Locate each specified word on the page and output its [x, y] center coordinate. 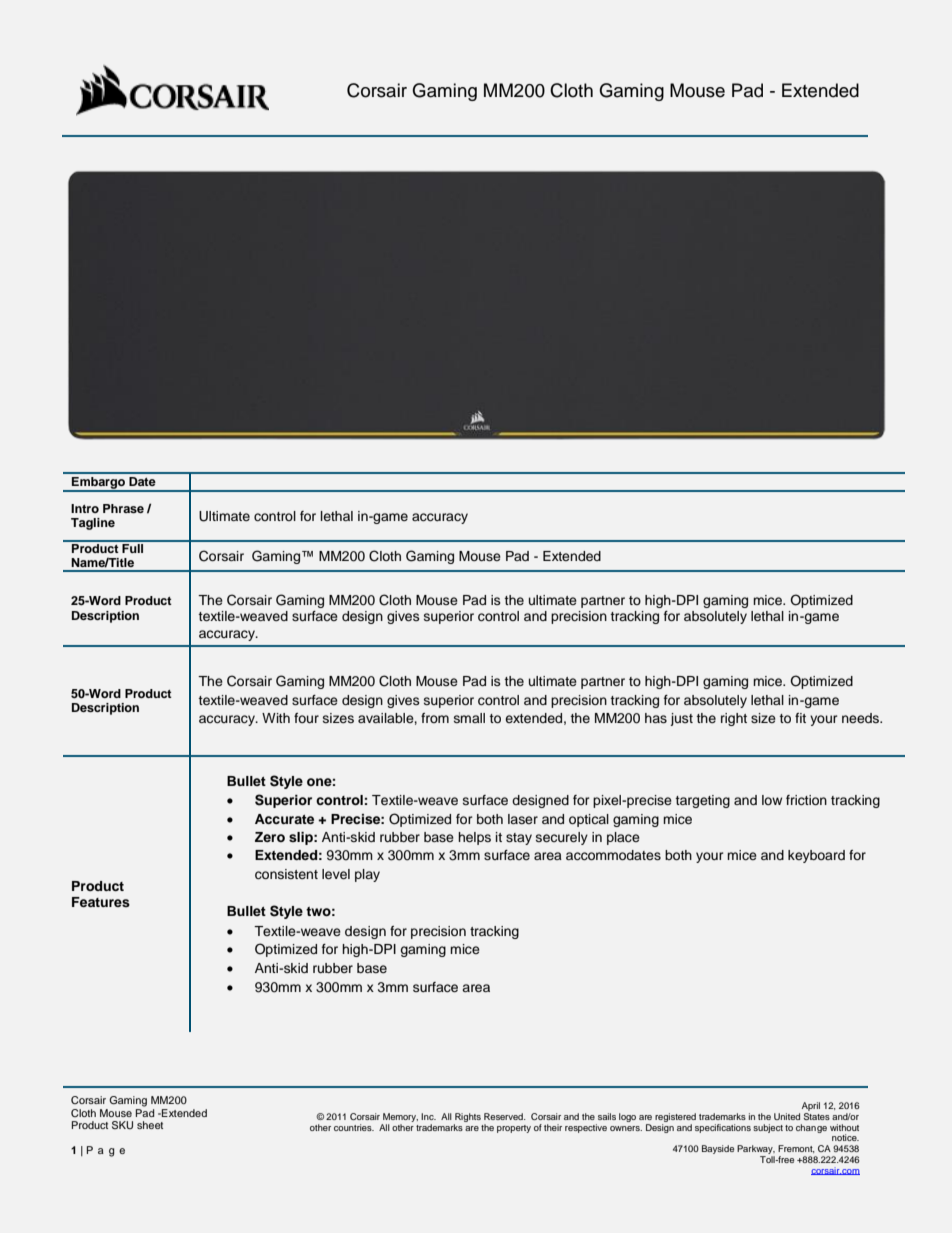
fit [800, 718]
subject [768, 1128]
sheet [150, 1125]
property [514, 1129]
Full [133, 547]
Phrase [123, 508]
